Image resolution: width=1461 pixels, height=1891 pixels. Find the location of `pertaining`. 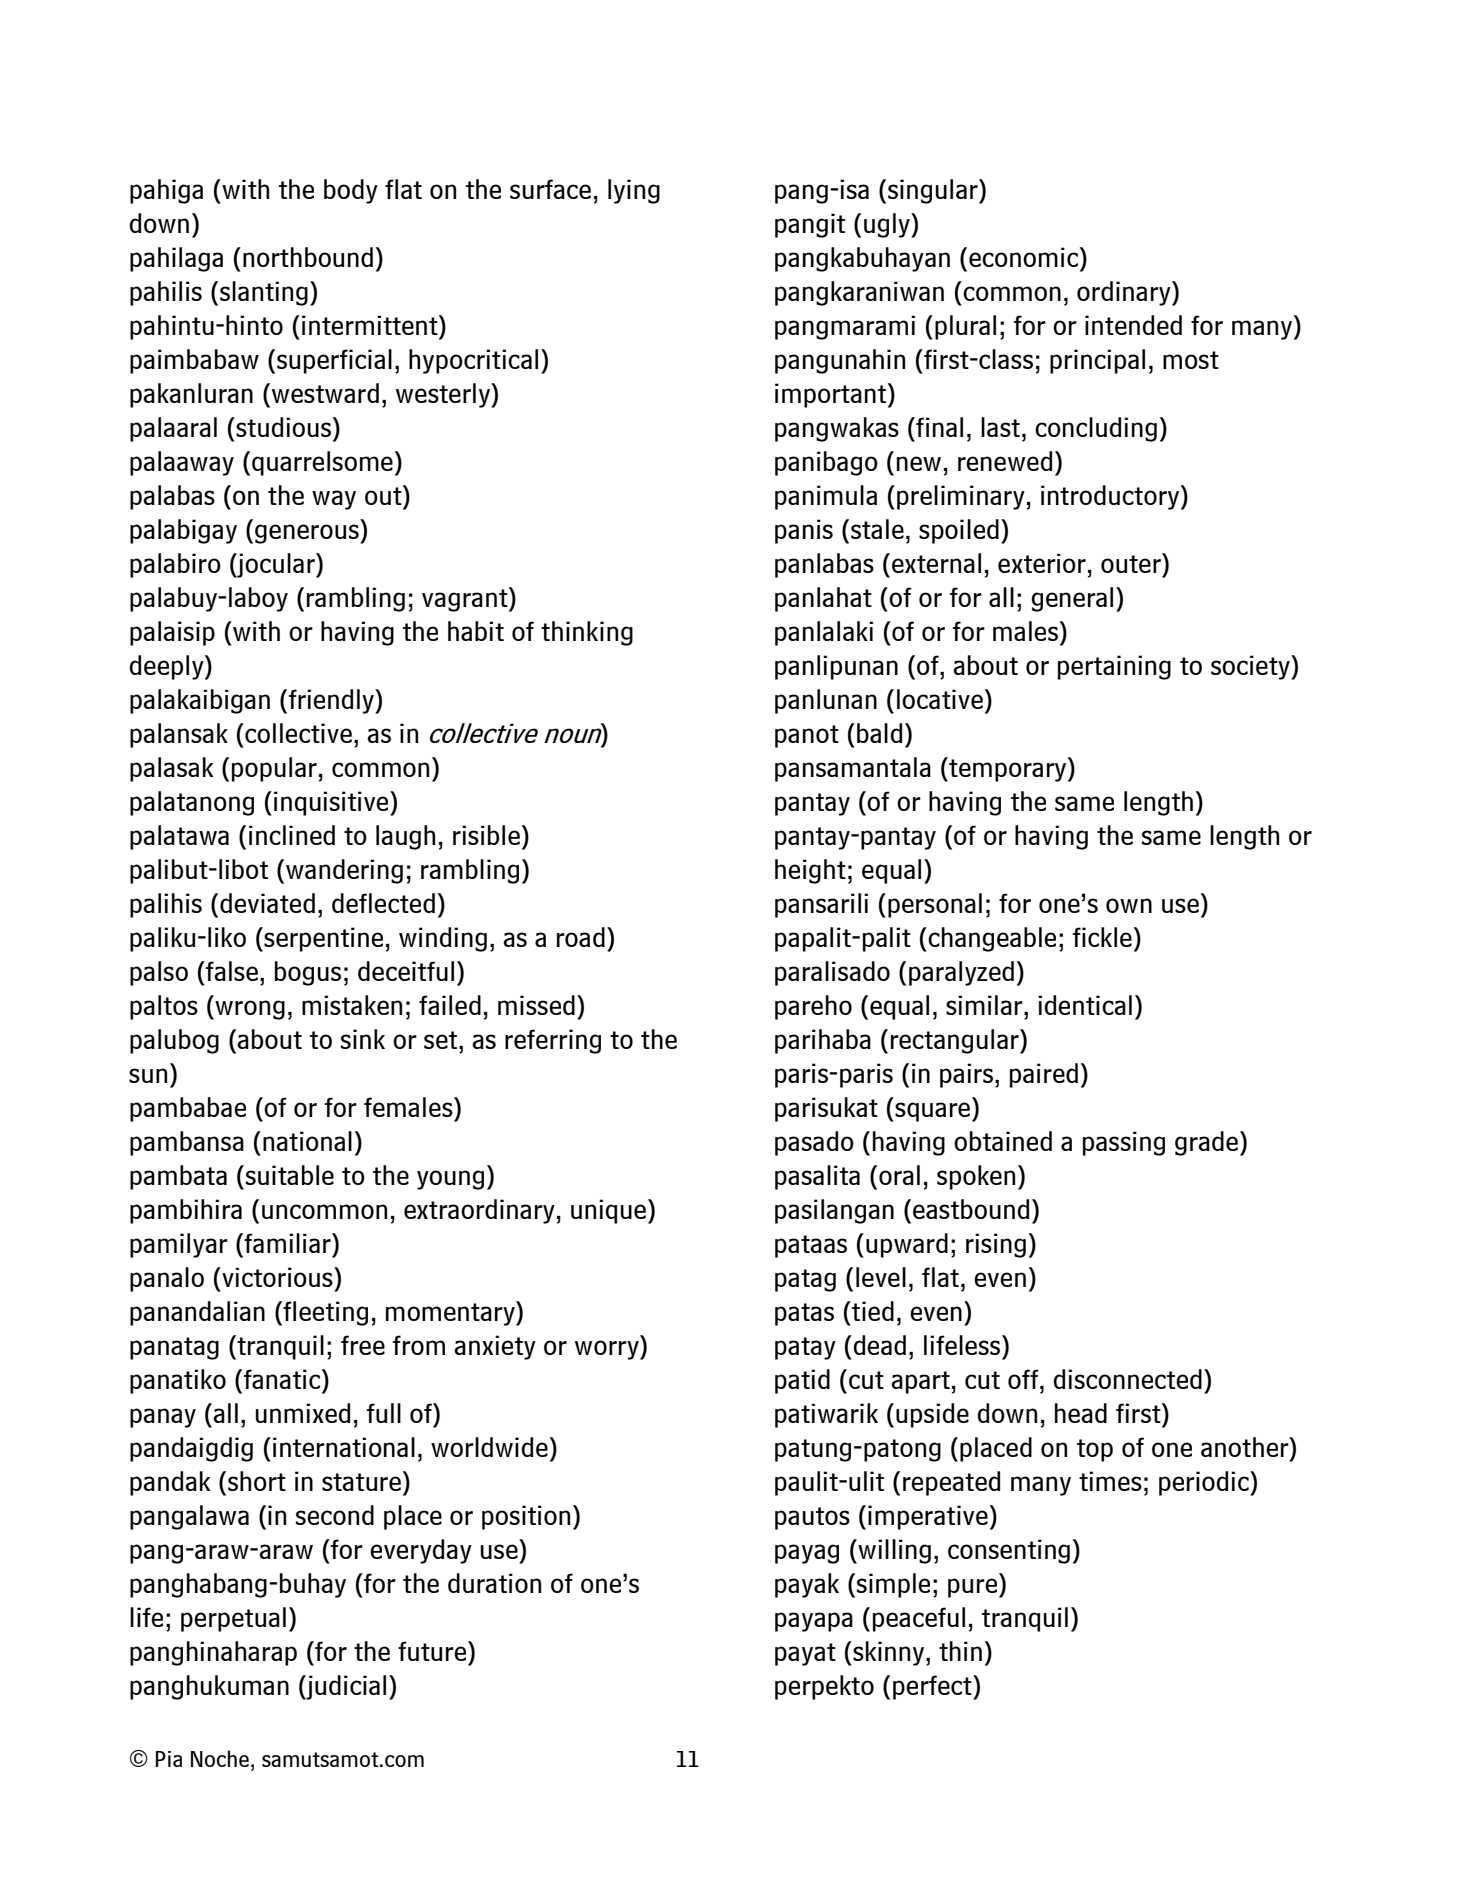

pertaining is located at coordinates (1114, 667).
